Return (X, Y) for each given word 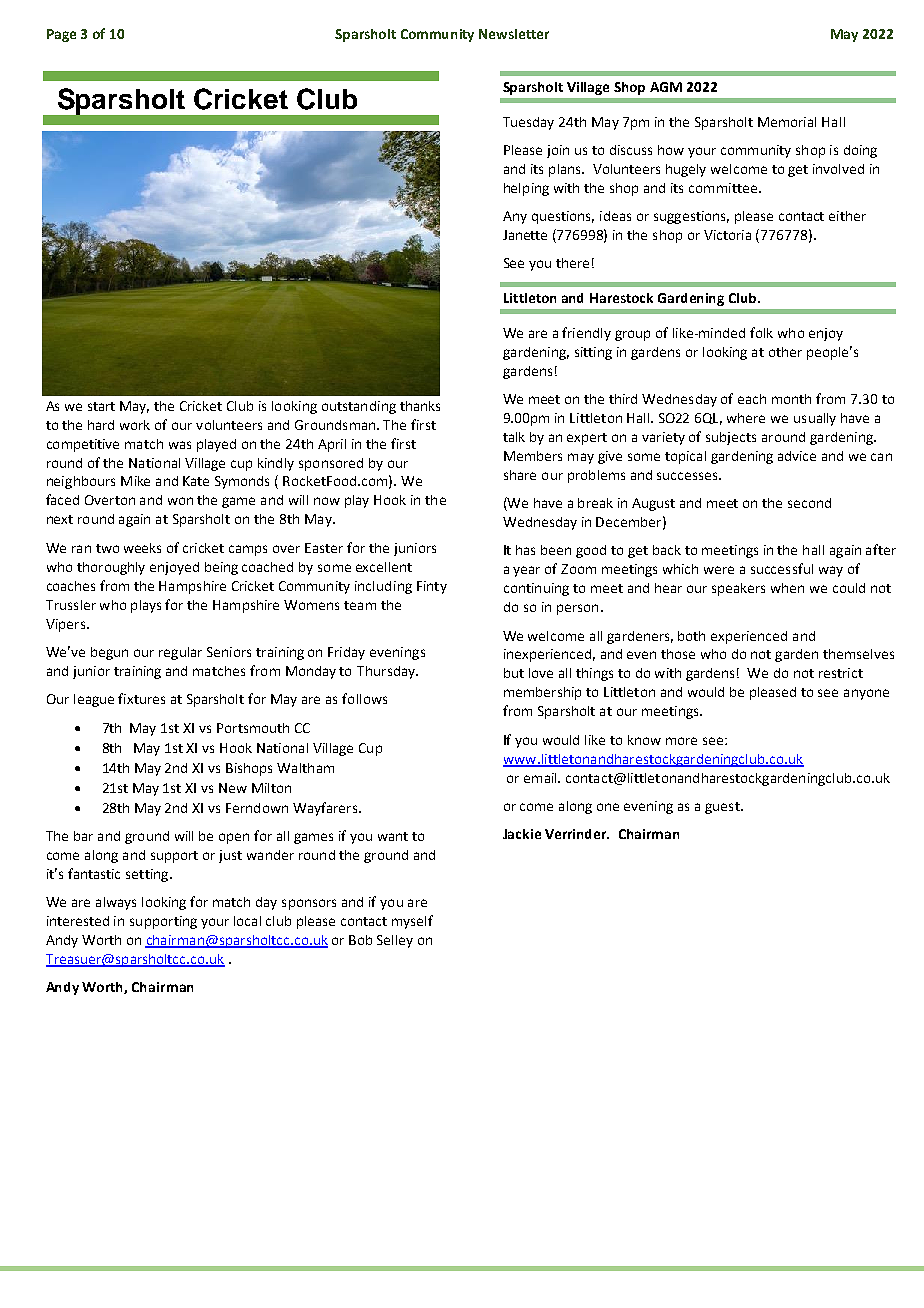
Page (61, 35)
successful (782, 568)
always (116, 903)
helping (526, 189)
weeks (142, 548)
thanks (420, 406)
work (135, 425)
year (526, 571)
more (681, 741)
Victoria (727, 235)
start (101, 406)
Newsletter (514, 34)
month (791, 399)
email (541, 778)
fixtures (141, 698)
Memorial (787, 122)
